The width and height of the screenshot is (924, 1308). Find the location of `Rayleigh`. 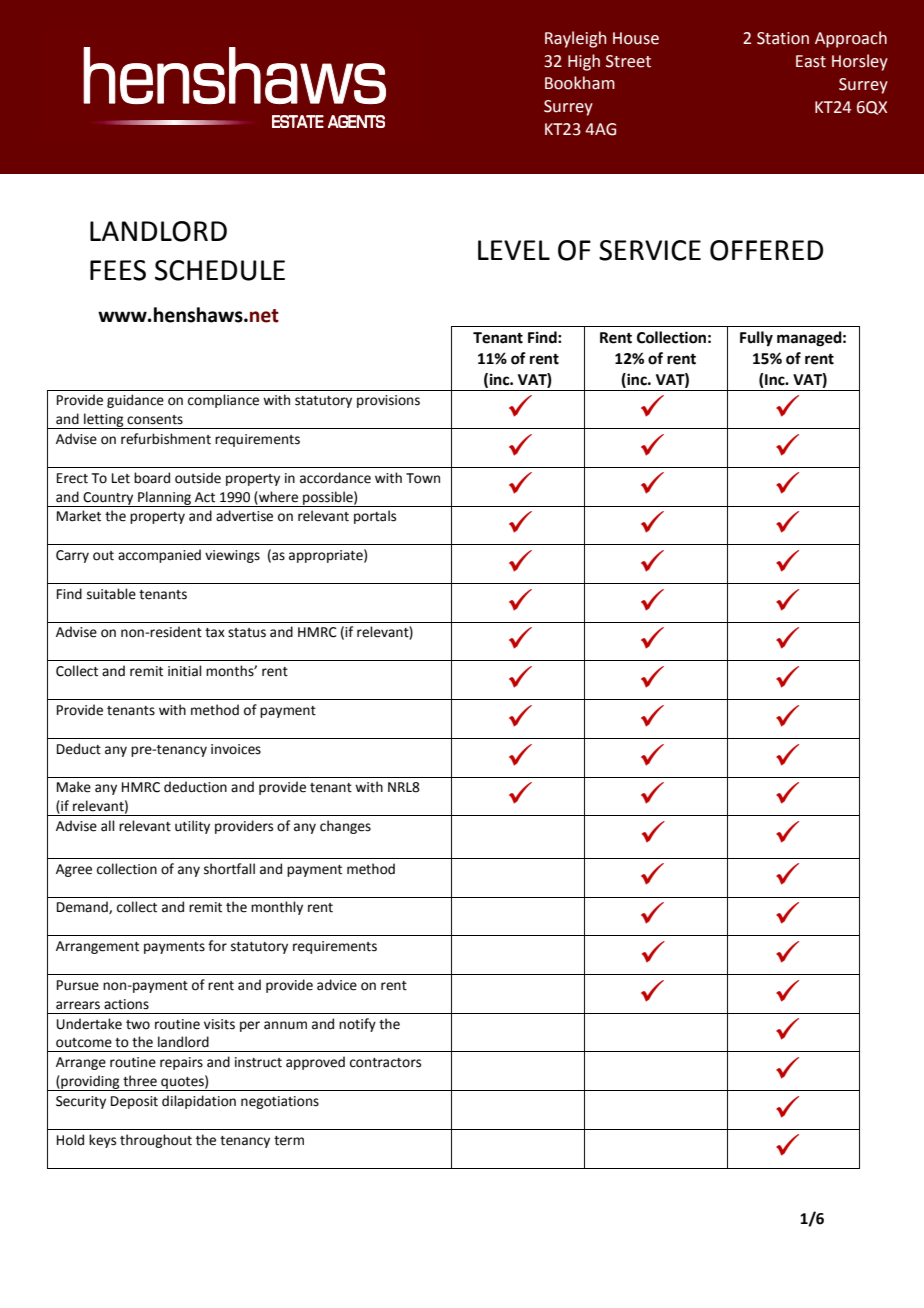

Rayleigh is located at coordinates (576, 39).
